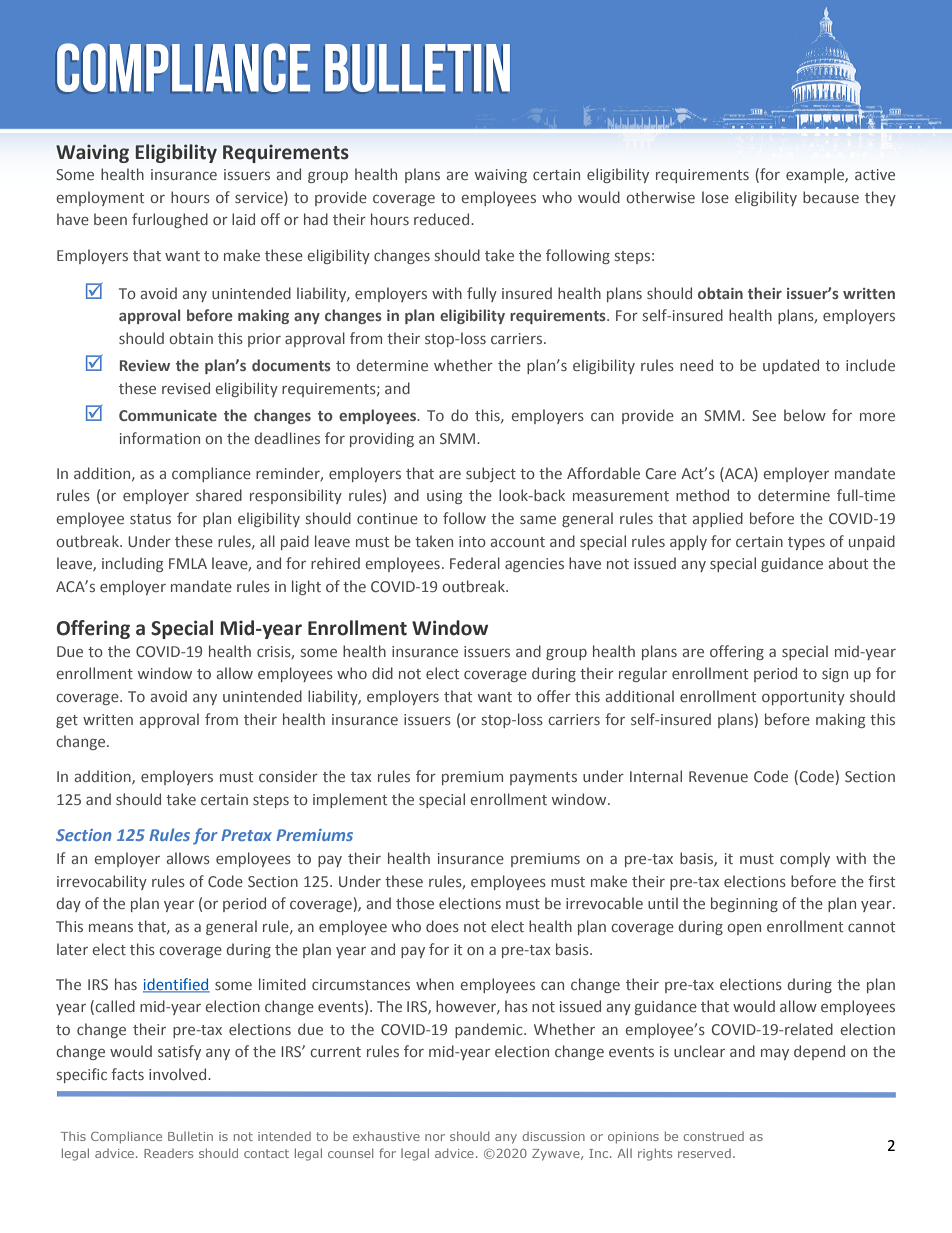 Image resolution: width=952 pixels, height=1233 pixels. Describe the element at coordinates (443, 219) in the screenshot. I see `reduced` at that location.
